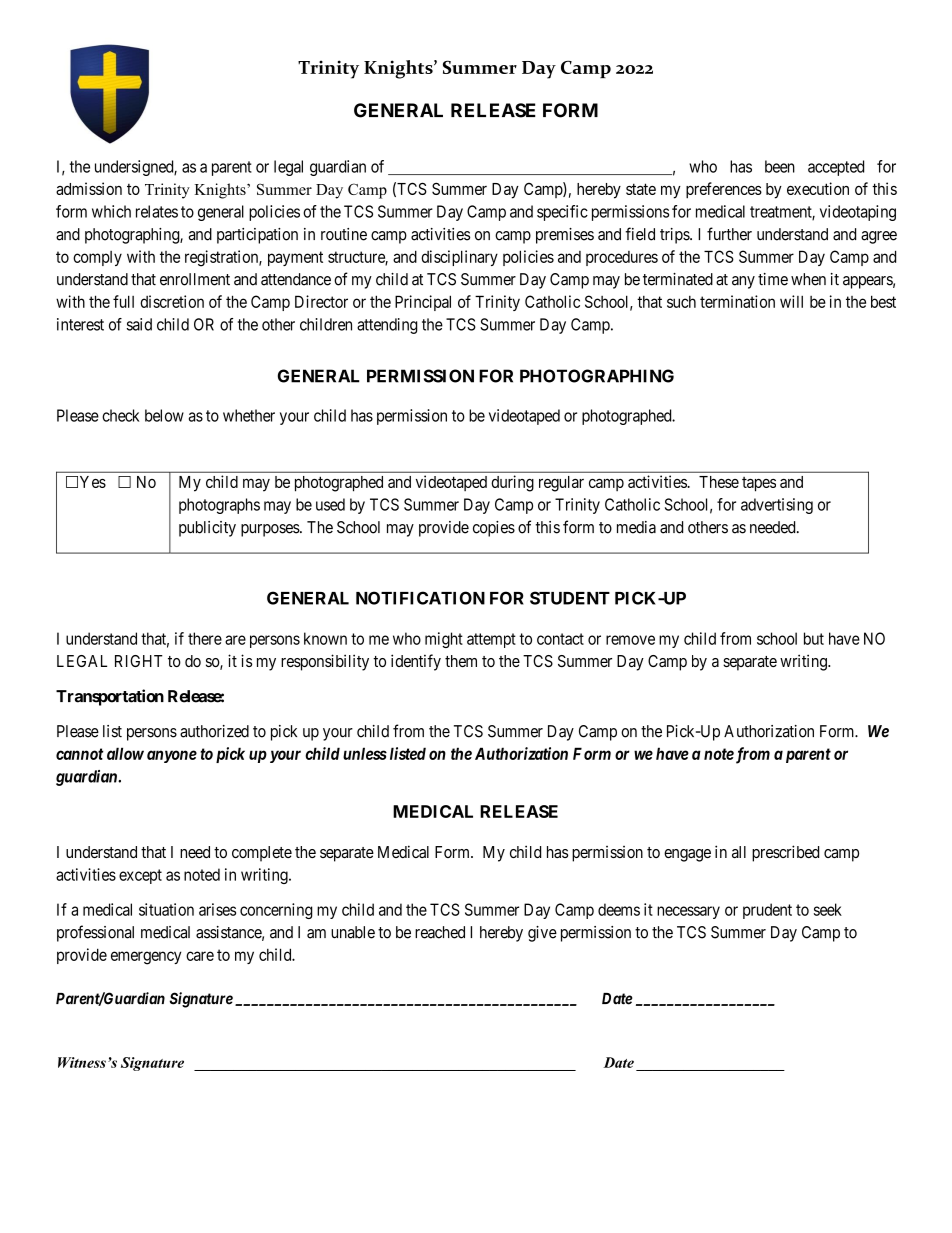 This page has height=1233, width=952. What do you see at coordinates (365, 753) in the page?
I see `unless` at bounding box center [365, 753].
